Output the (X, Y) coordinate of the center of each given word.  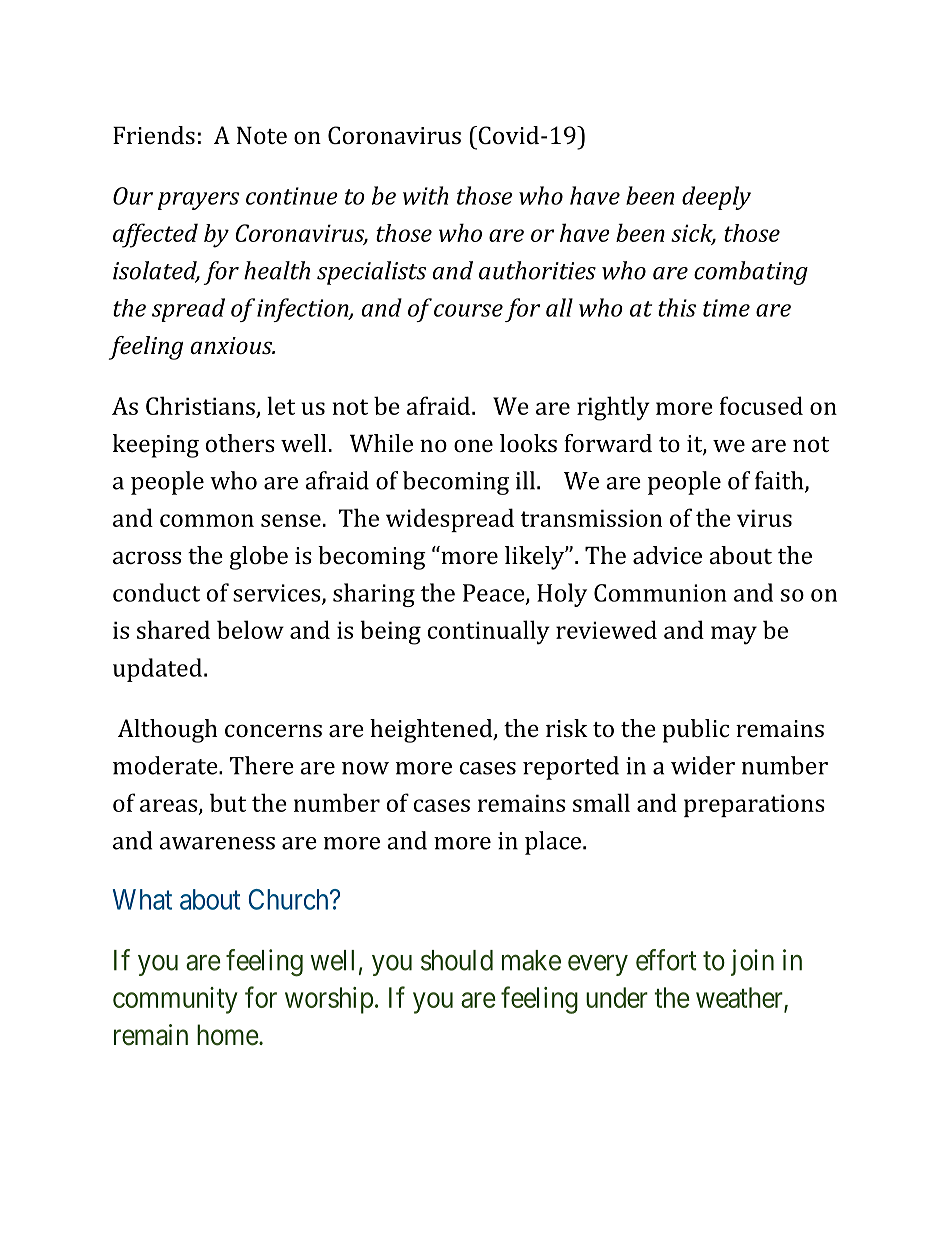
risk (567, 728)
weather (740, 998)
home (228, 1035)
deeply (716, 198)
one (473, 445)
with (425, 195)
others (240, 443)
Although (168, 731)
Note (262, 135)
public (695, 731)
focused (761, 405)
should (457, 960)
